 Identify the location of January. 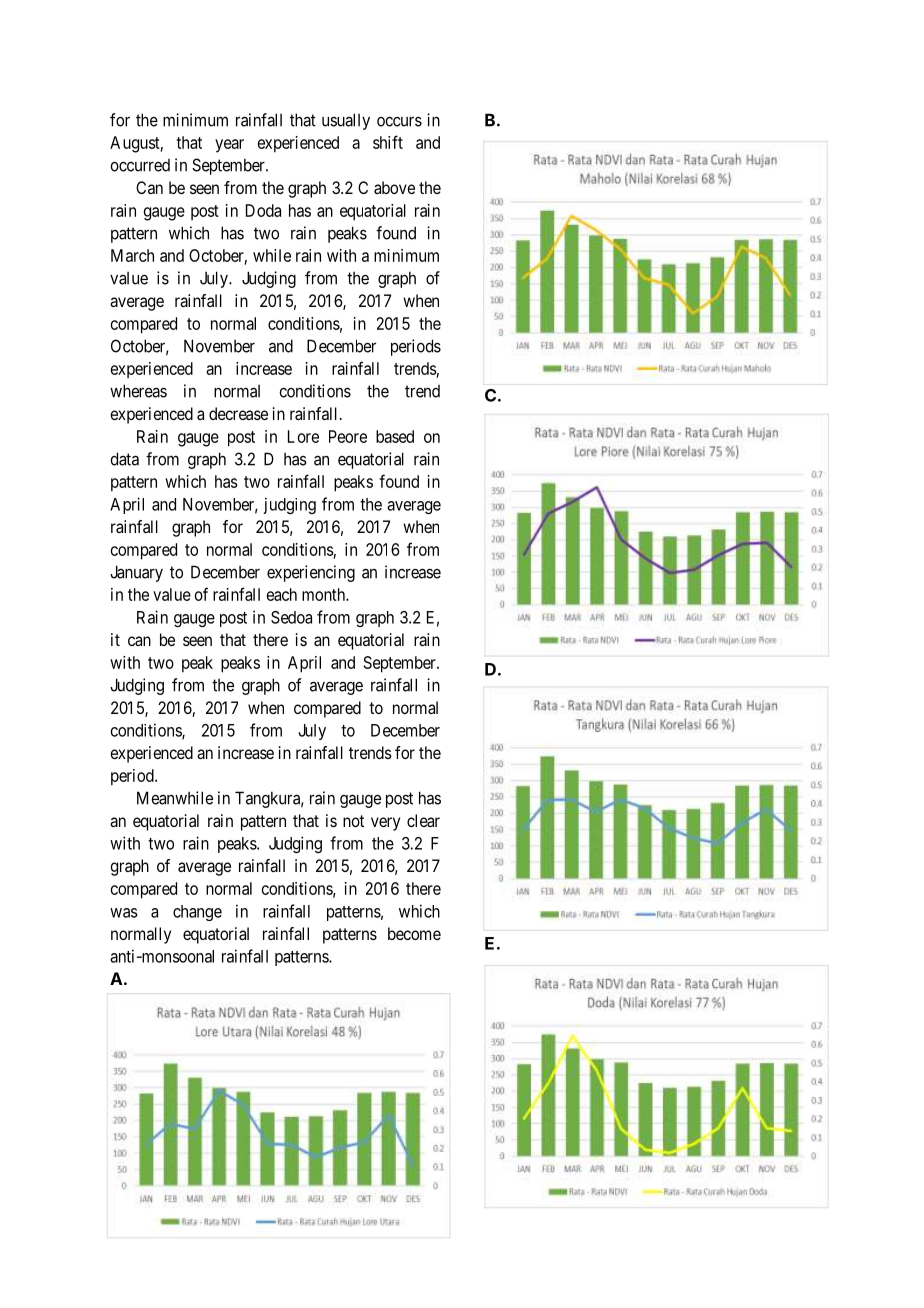
(136, 573).
